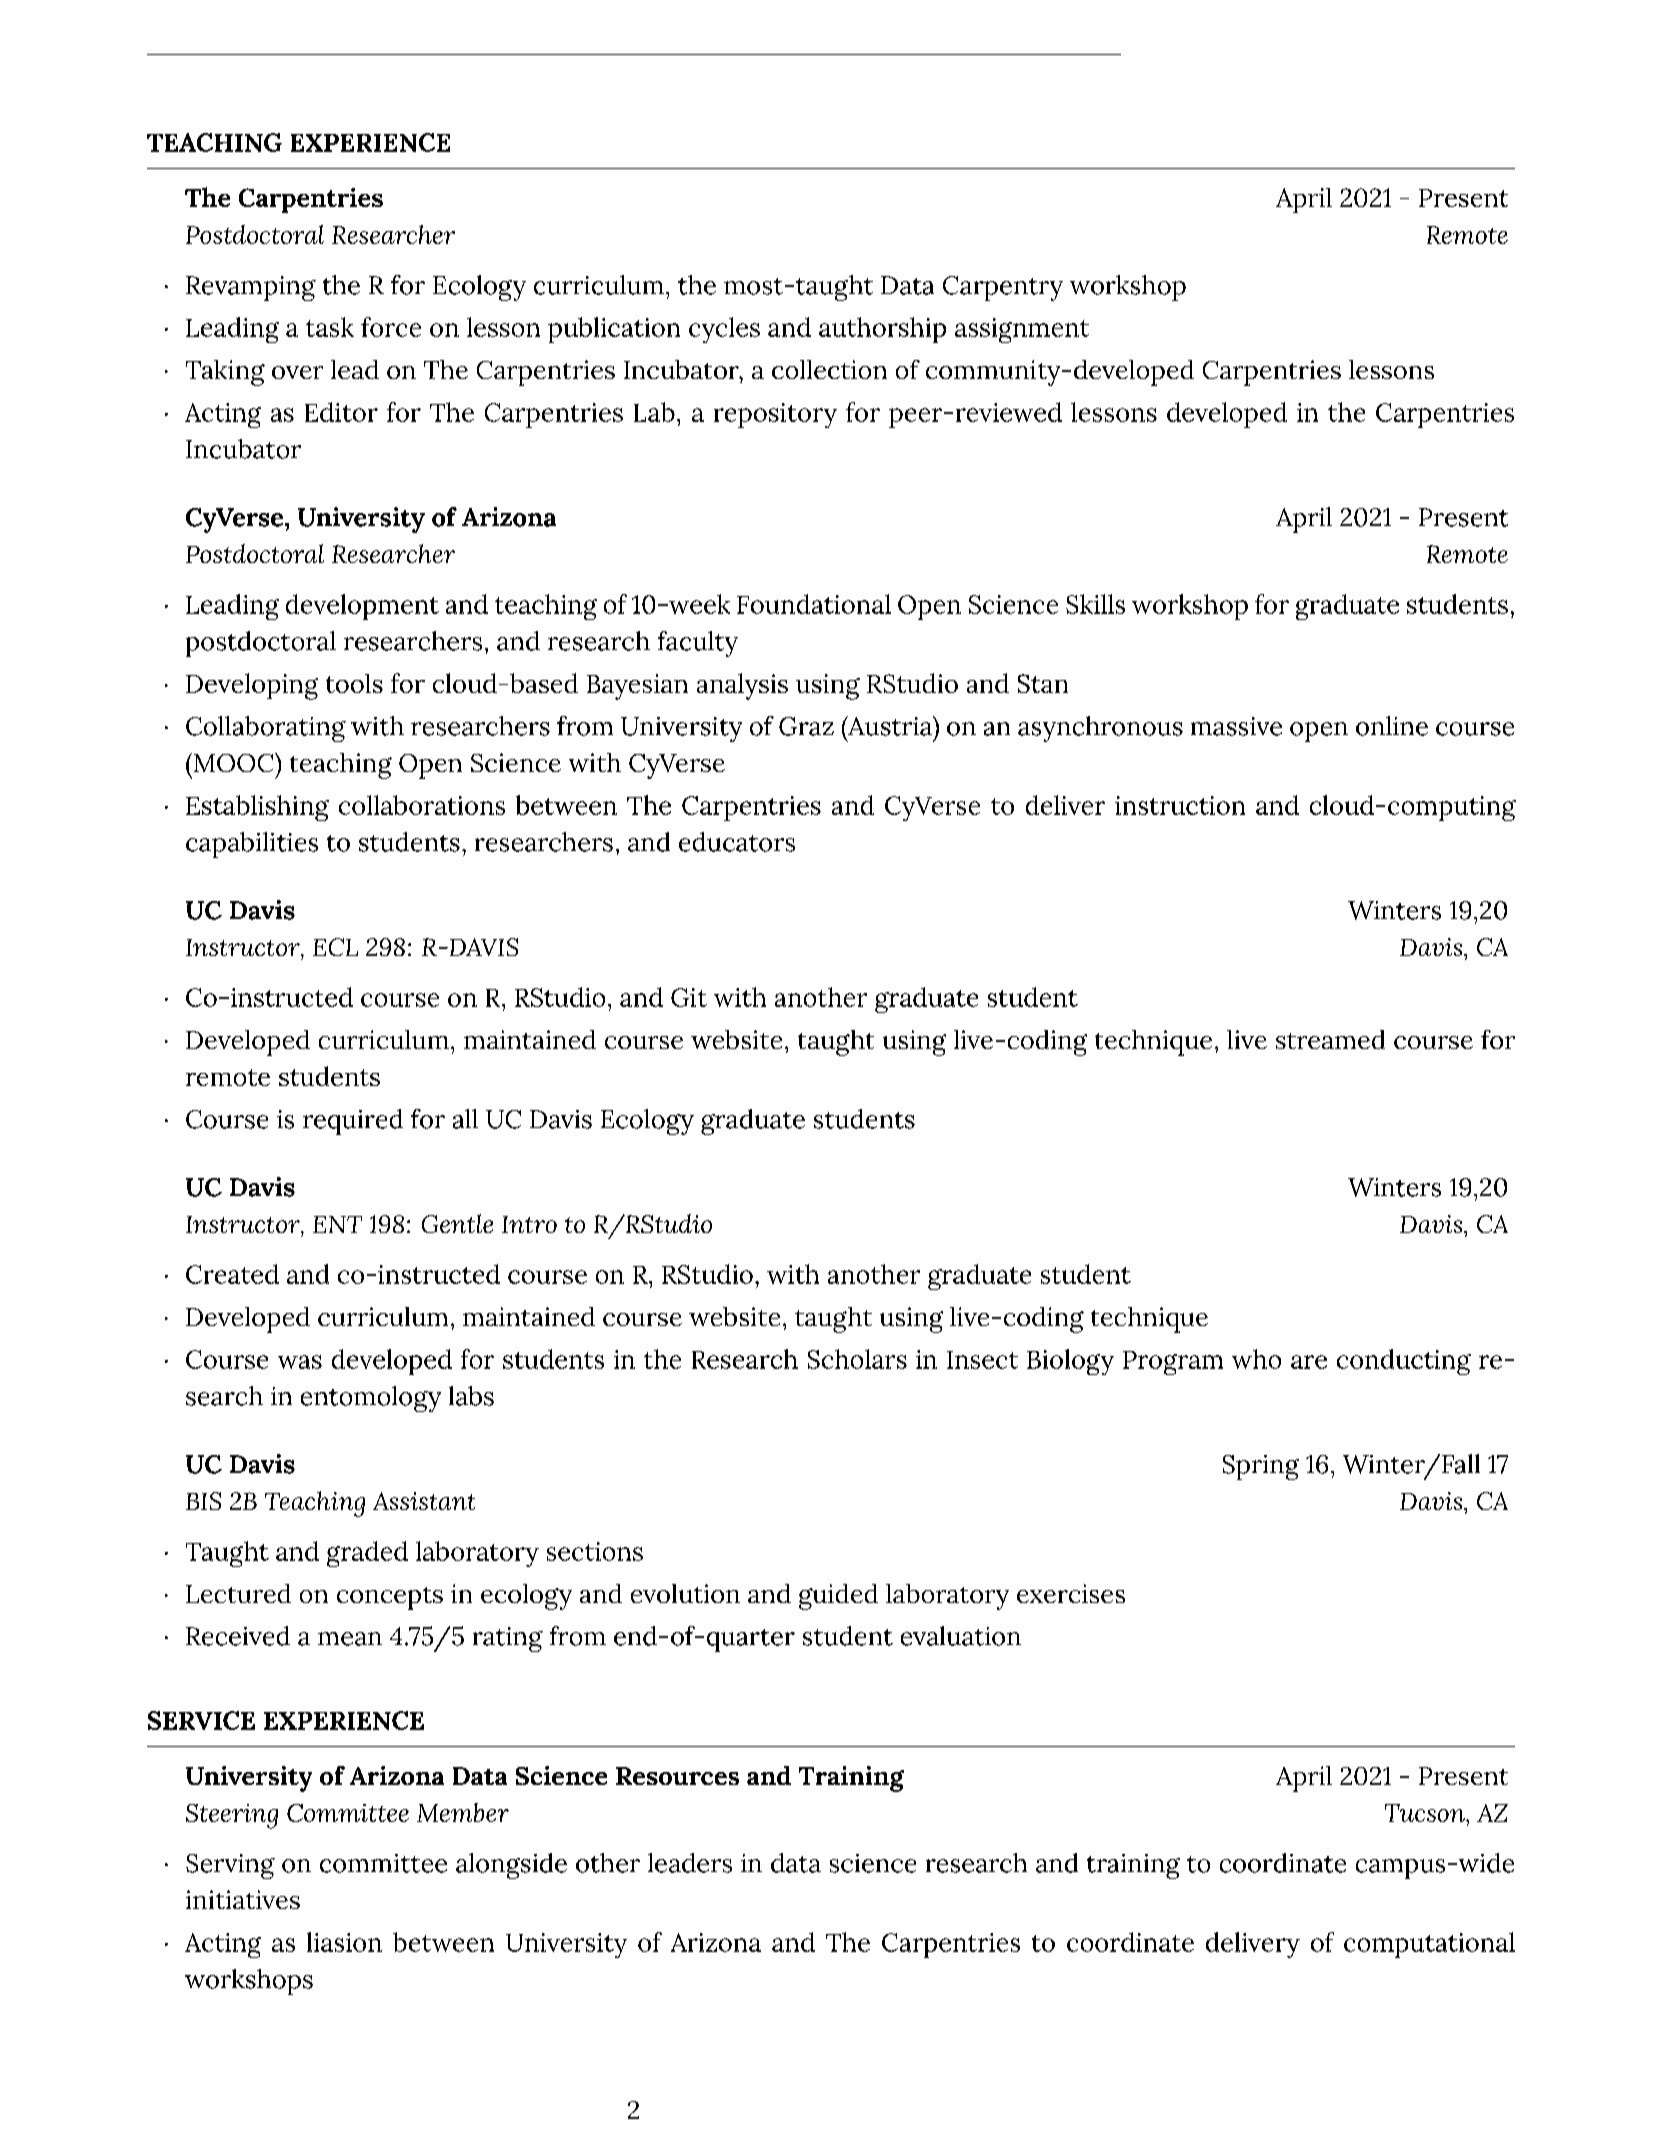 The width and height of the screenshot is (1662, 2151). What do you see at coordinates (354, 683) in the screenshot?
I see `tools` at bounding box center [354, 683].
